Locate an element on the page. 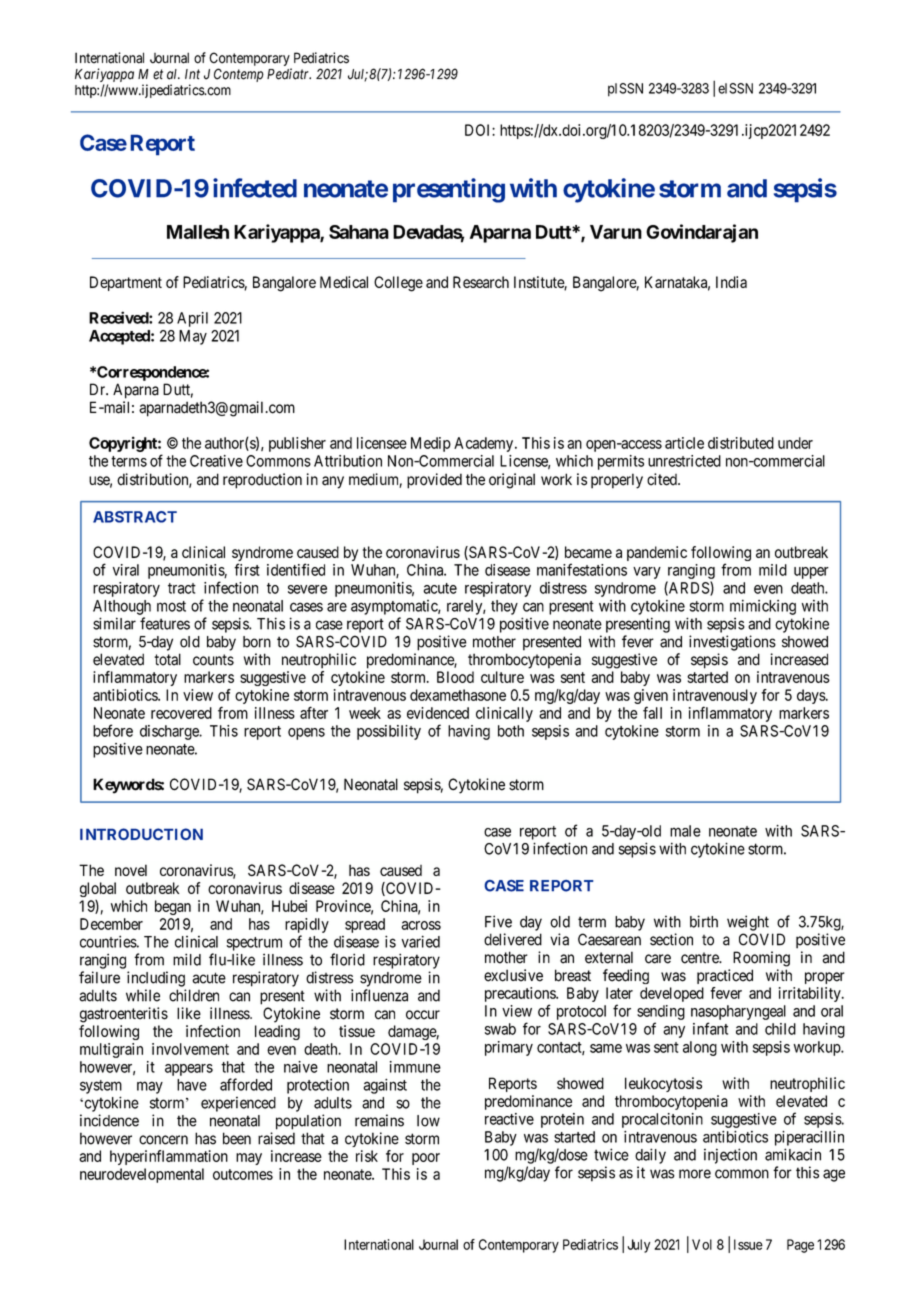 This image has width=924, height=1308. infected is located at coordinates (255, 188).
